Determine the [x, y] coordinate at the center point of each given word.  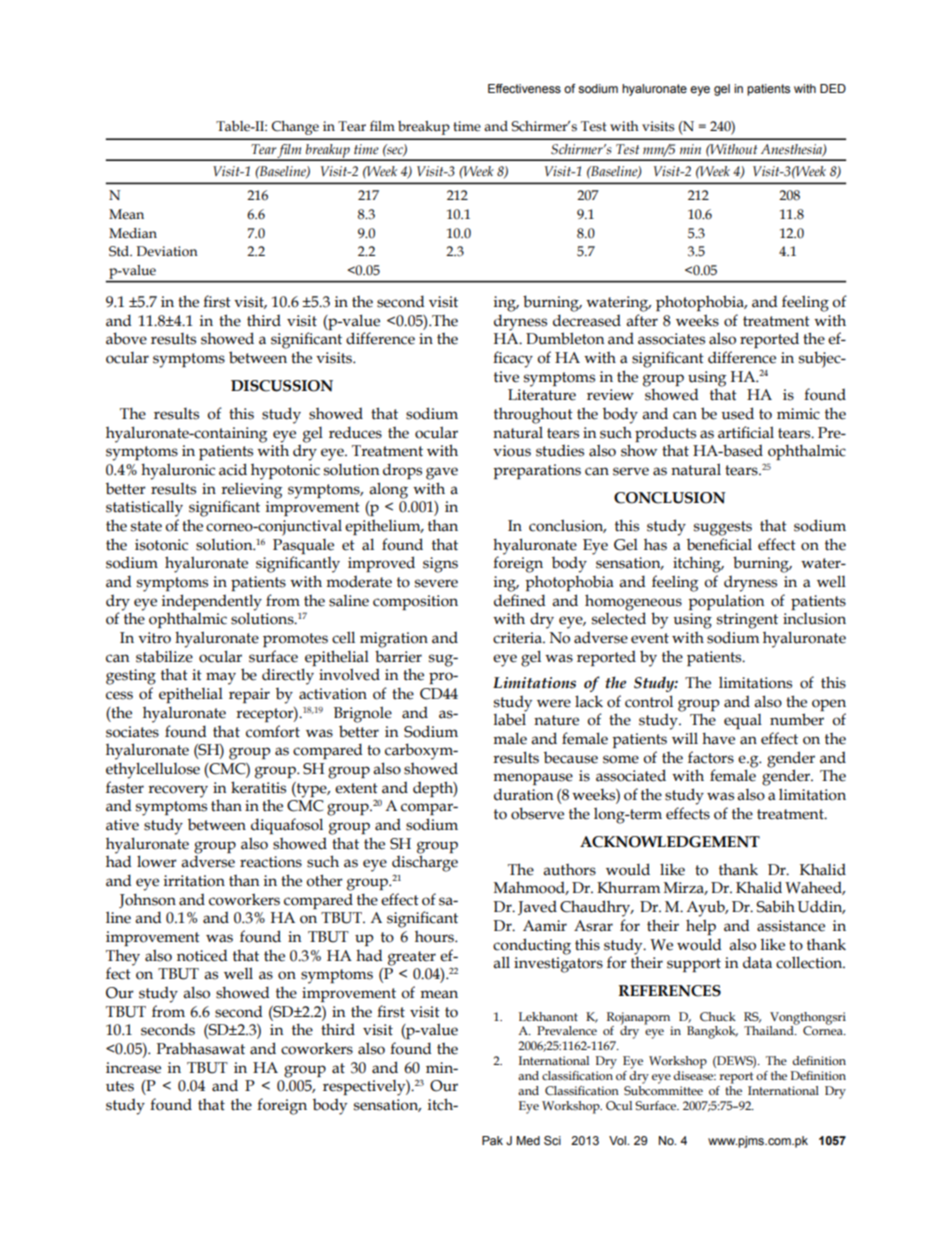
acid [233, 469]
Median [133, 233]
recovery [178, 791]
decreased [587, 320]
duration [524, 794]
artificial [746, 432]
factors [711, 757]
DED [833, 88]
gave [442, 473]
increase [133, 1068]
